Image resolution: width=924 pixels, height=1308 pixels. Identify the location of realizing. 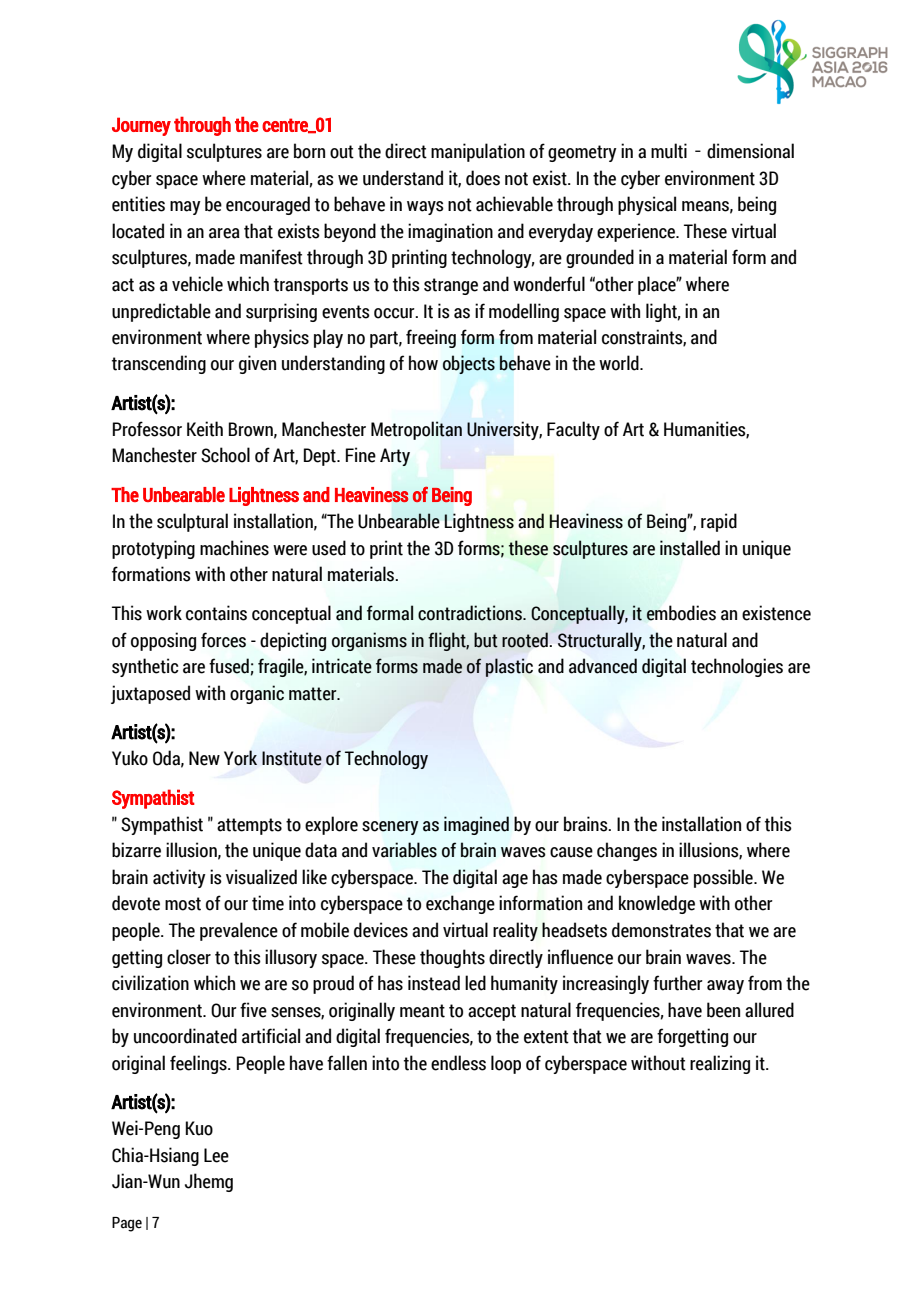
(720, 1064).
